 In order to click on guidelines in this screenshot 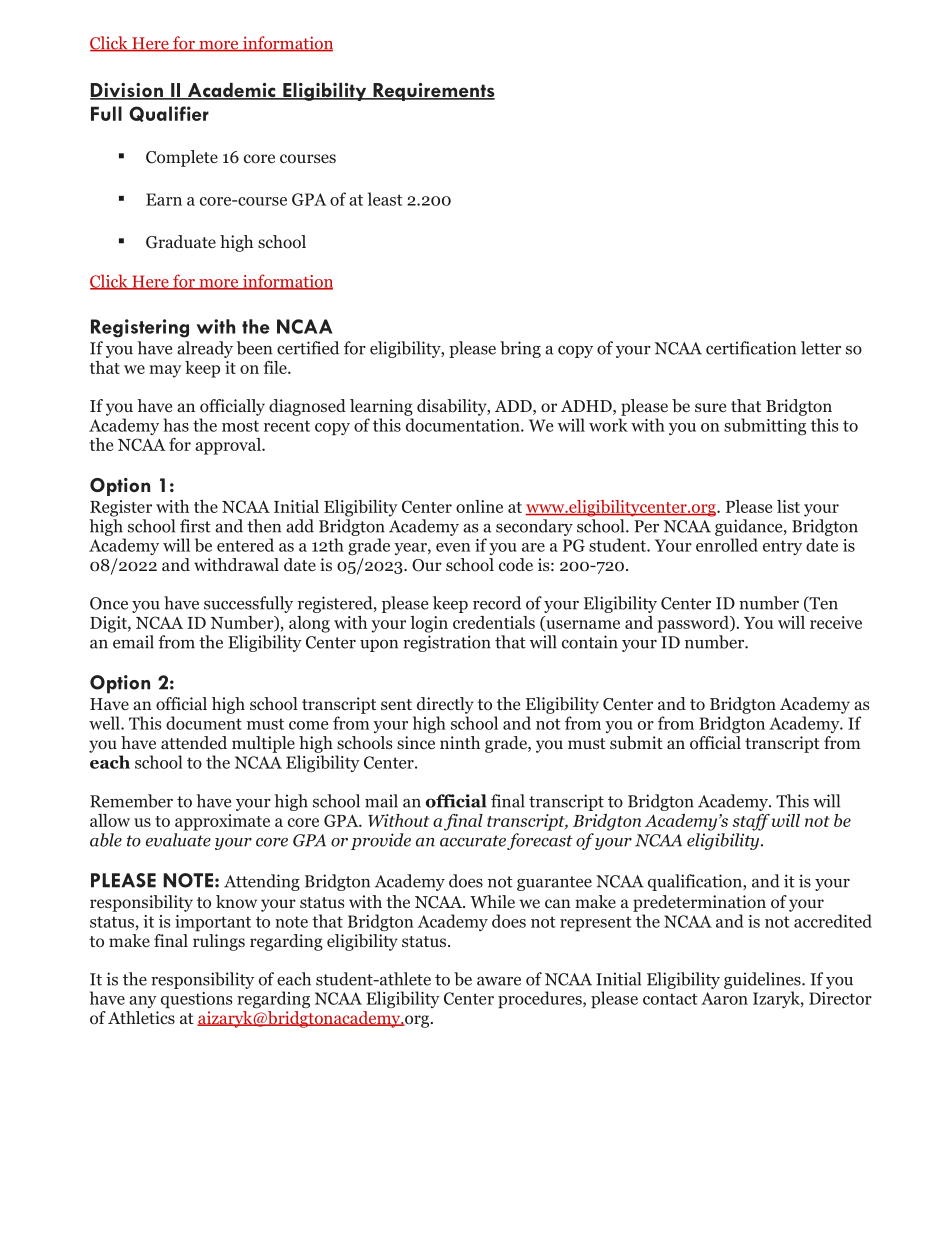, I will do `click(763, 980)`.
